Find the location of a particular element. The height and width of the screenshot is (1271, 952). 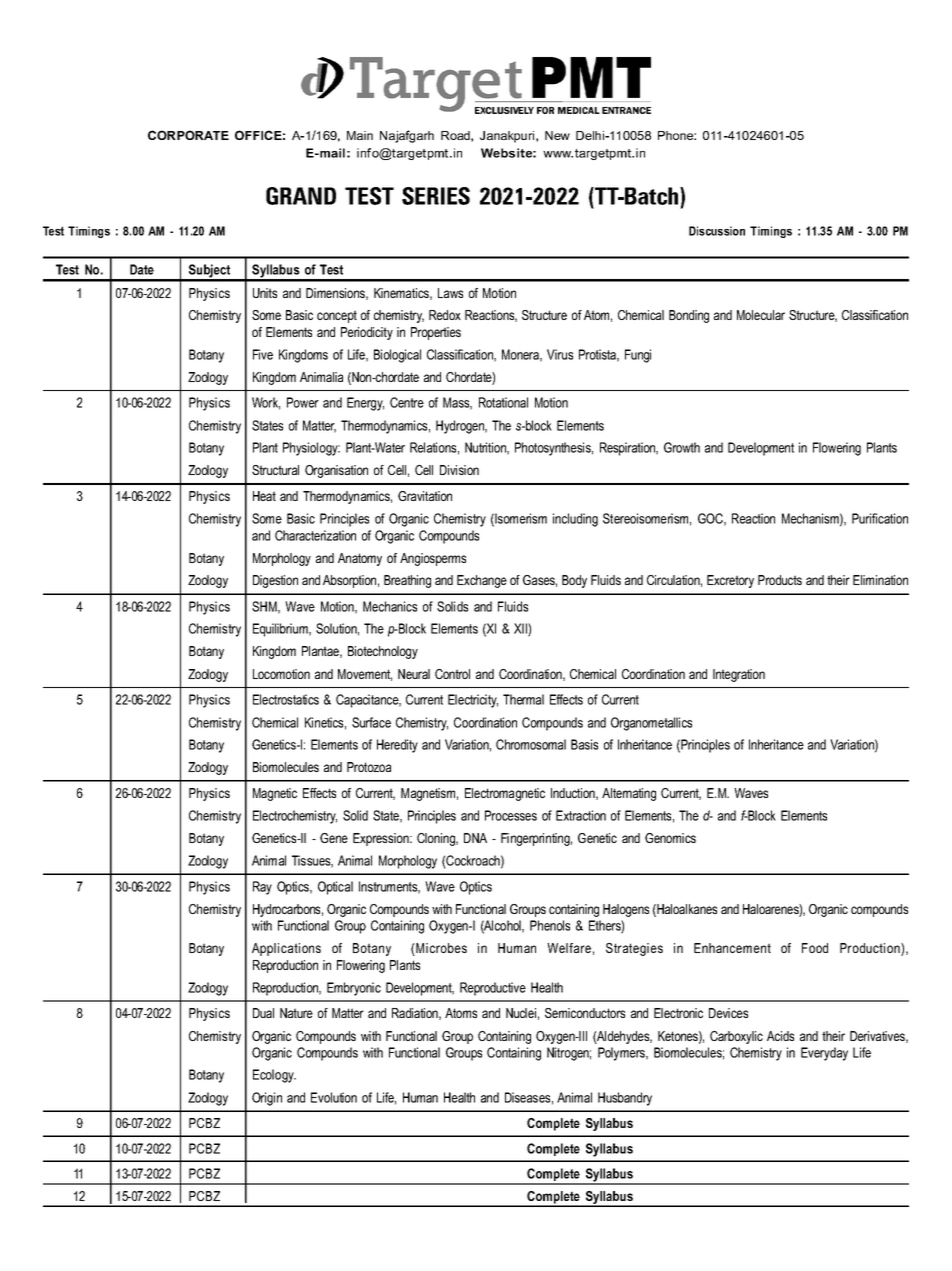

Chromosomal is located at coordinates (531, 744).
